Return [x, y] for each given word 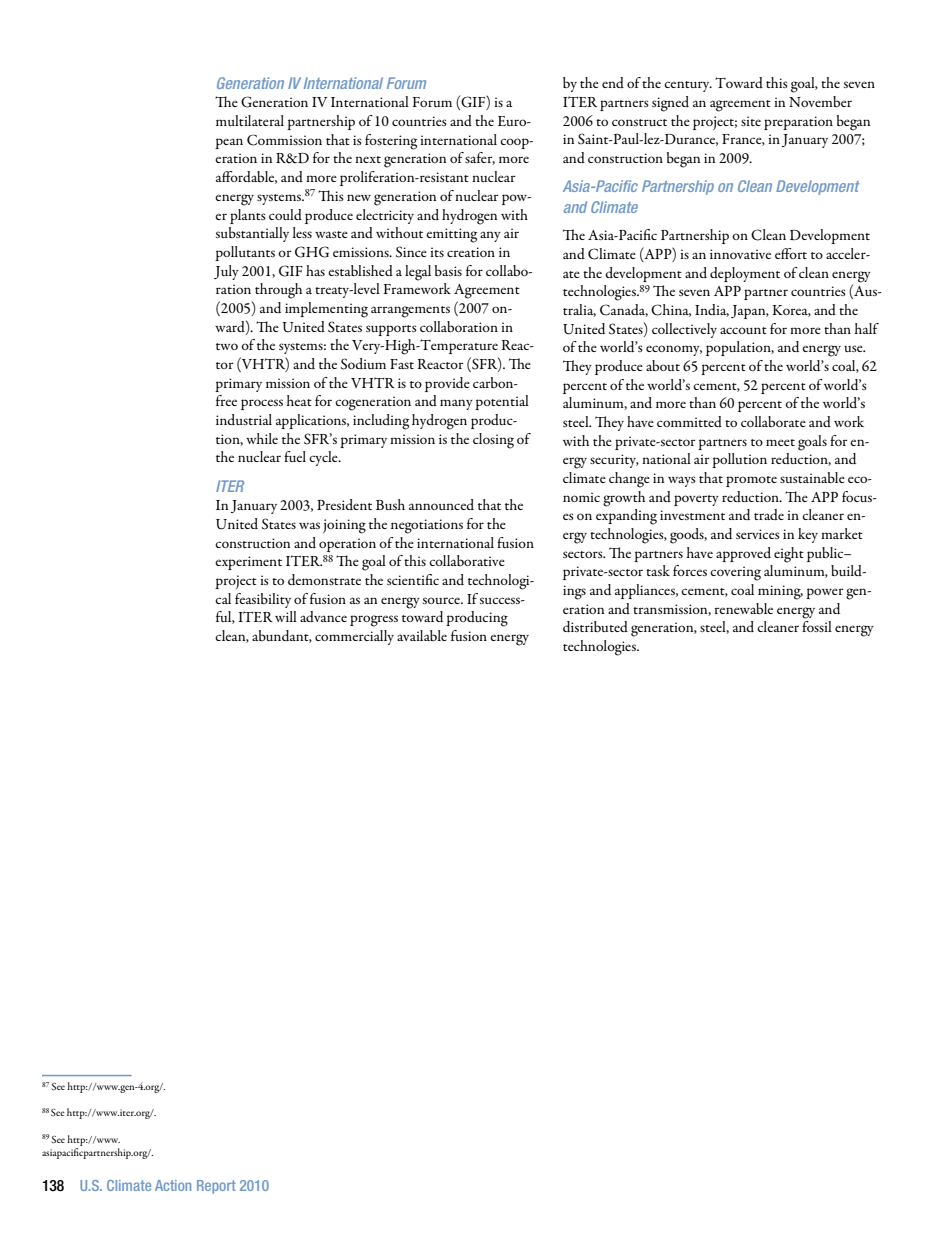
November [820, 101]
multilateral [250, 120]
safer [480, 158]
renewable [744, 608]
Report [216, 1187]
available [422, 635]
